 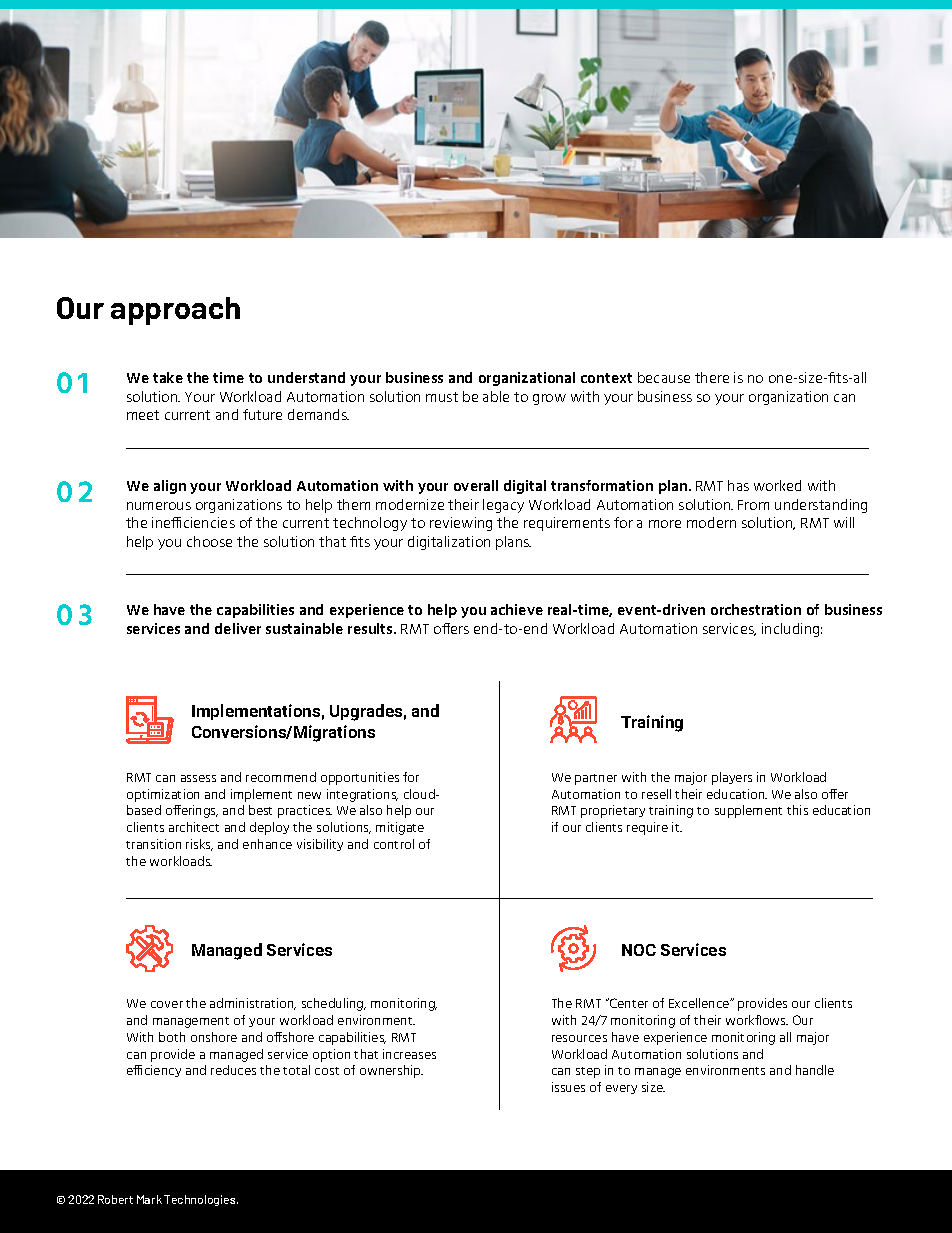 What do you see at coordinates (394, 844) in the image?
I see `control` at bounding box center [394, 844].
